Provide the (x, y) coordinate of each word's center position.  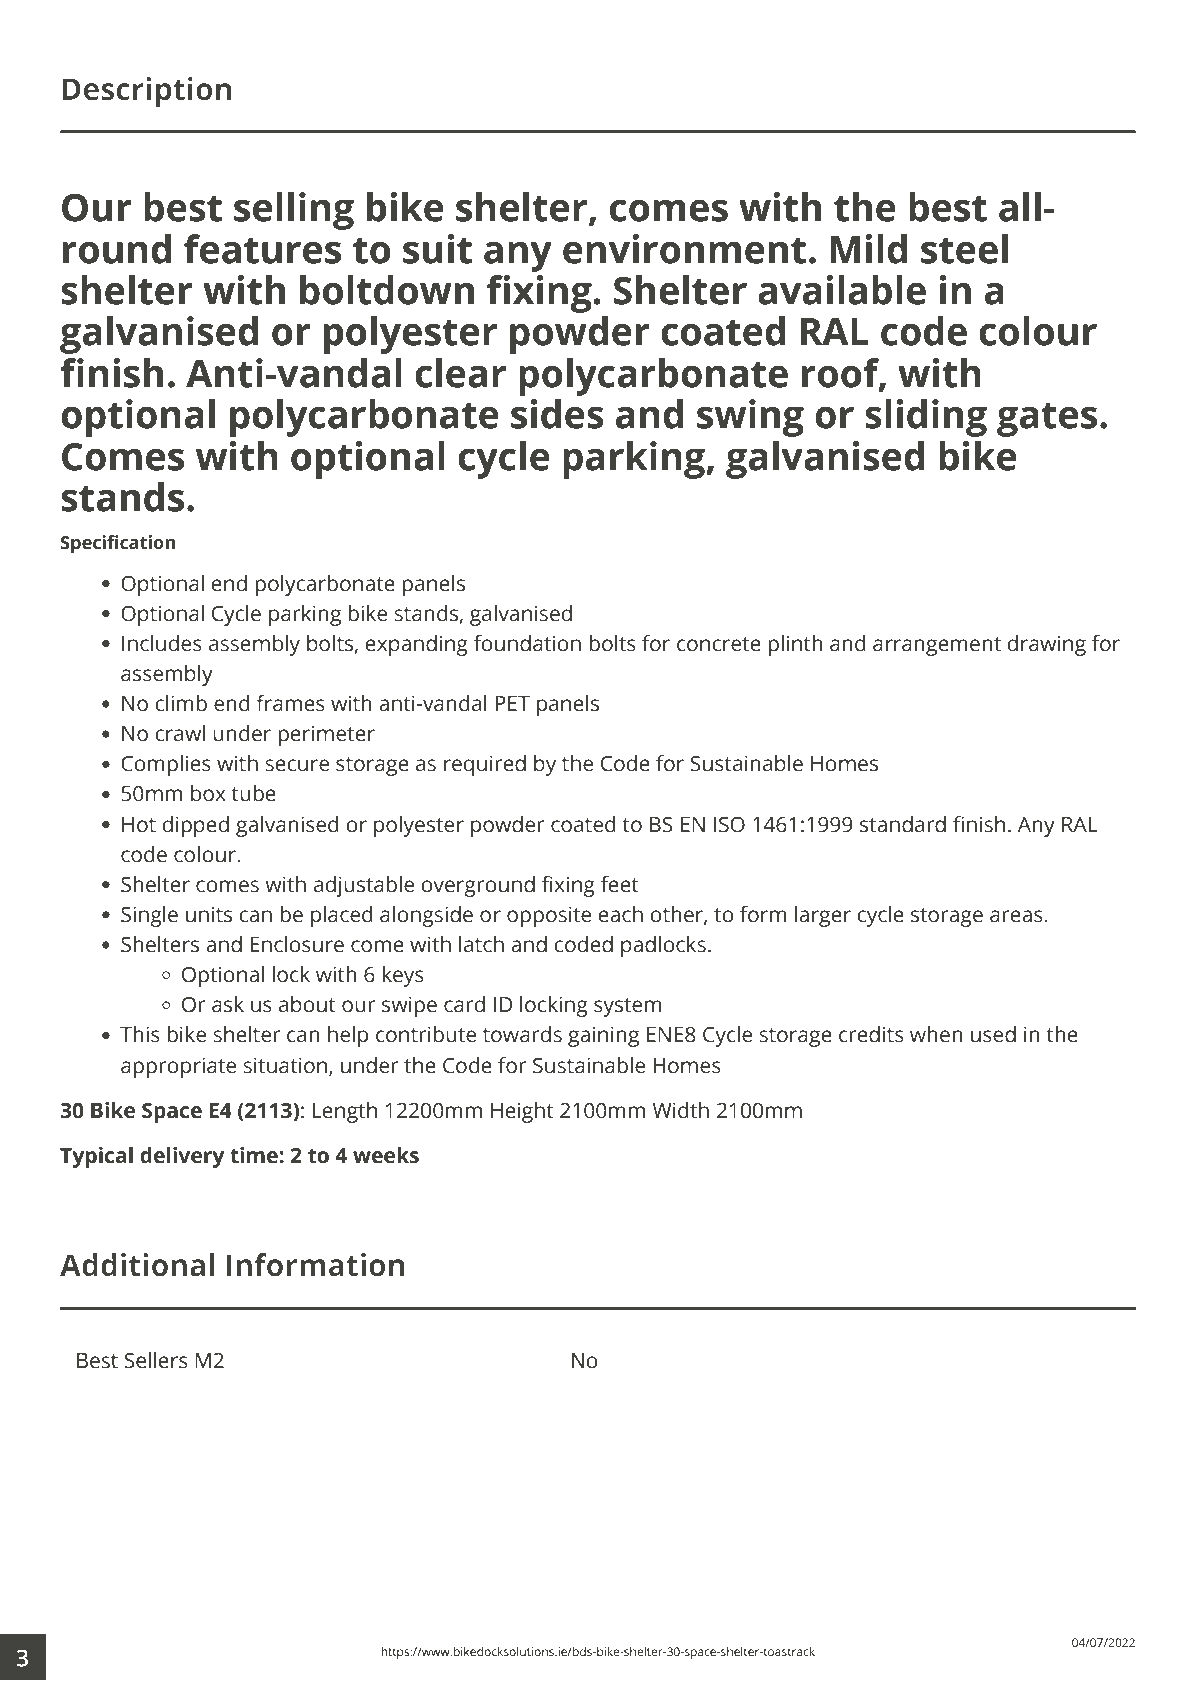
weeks (386, 1155)
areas (1016, 916)
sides (557, 414)
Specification (117, 544)
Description (147, 92)
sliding (926, 418)
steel (964, 249)
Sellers (156, 1360)
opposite (549, 916)
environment (684, 249)
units (209, 914)
